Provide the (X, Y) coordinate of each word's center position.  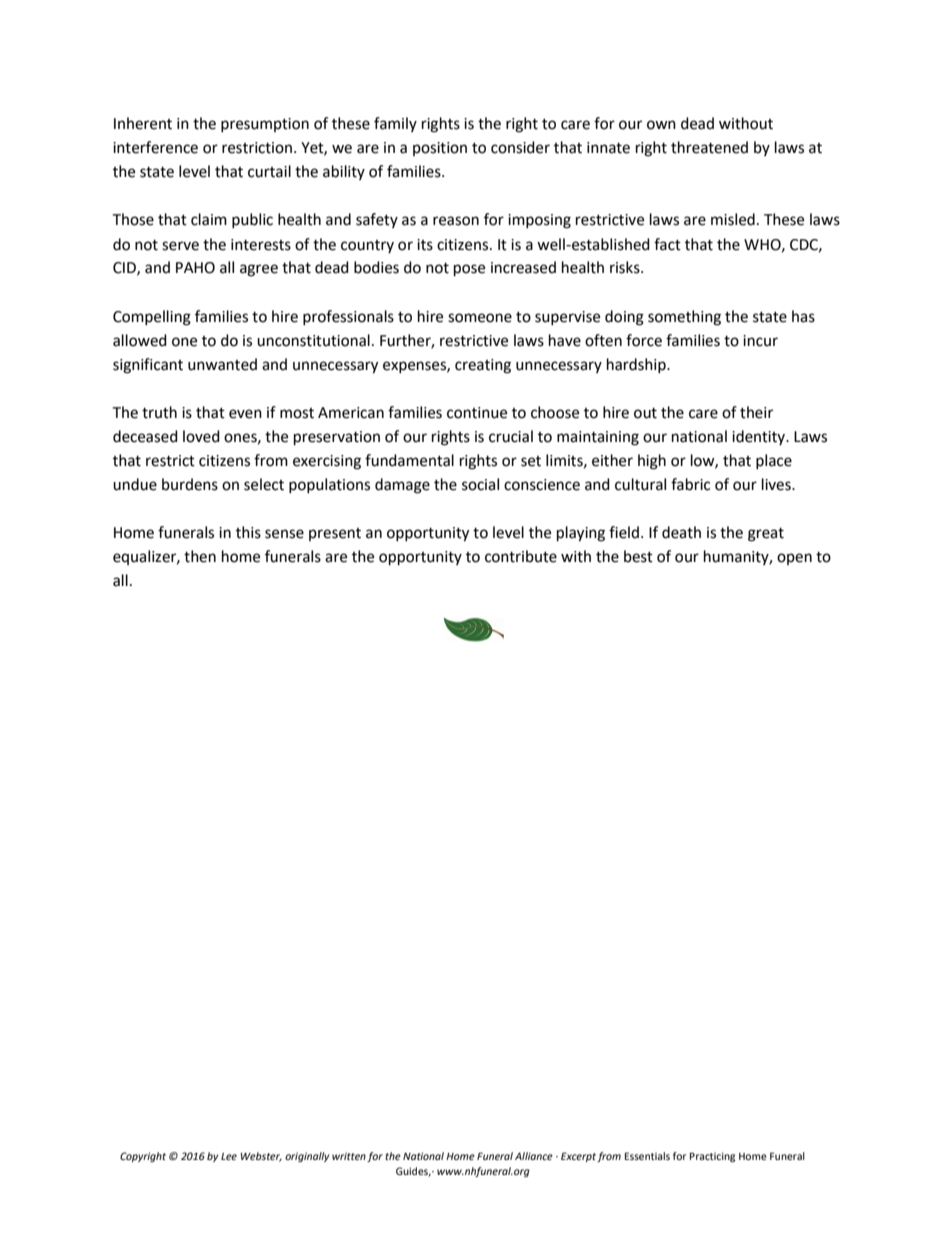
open (794, 559)
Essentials (647, 1156)
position (440, 149)
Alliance (534, 1156)
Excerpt (578, 1157)
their (756, 412)
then (200, 556)
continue (477, 413)
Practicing (712, 1157)
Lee (229, 1156)
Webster (261, 1157)
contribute (521, 556)
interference (155, 147)
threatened (709, 147)
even (245, 414)
